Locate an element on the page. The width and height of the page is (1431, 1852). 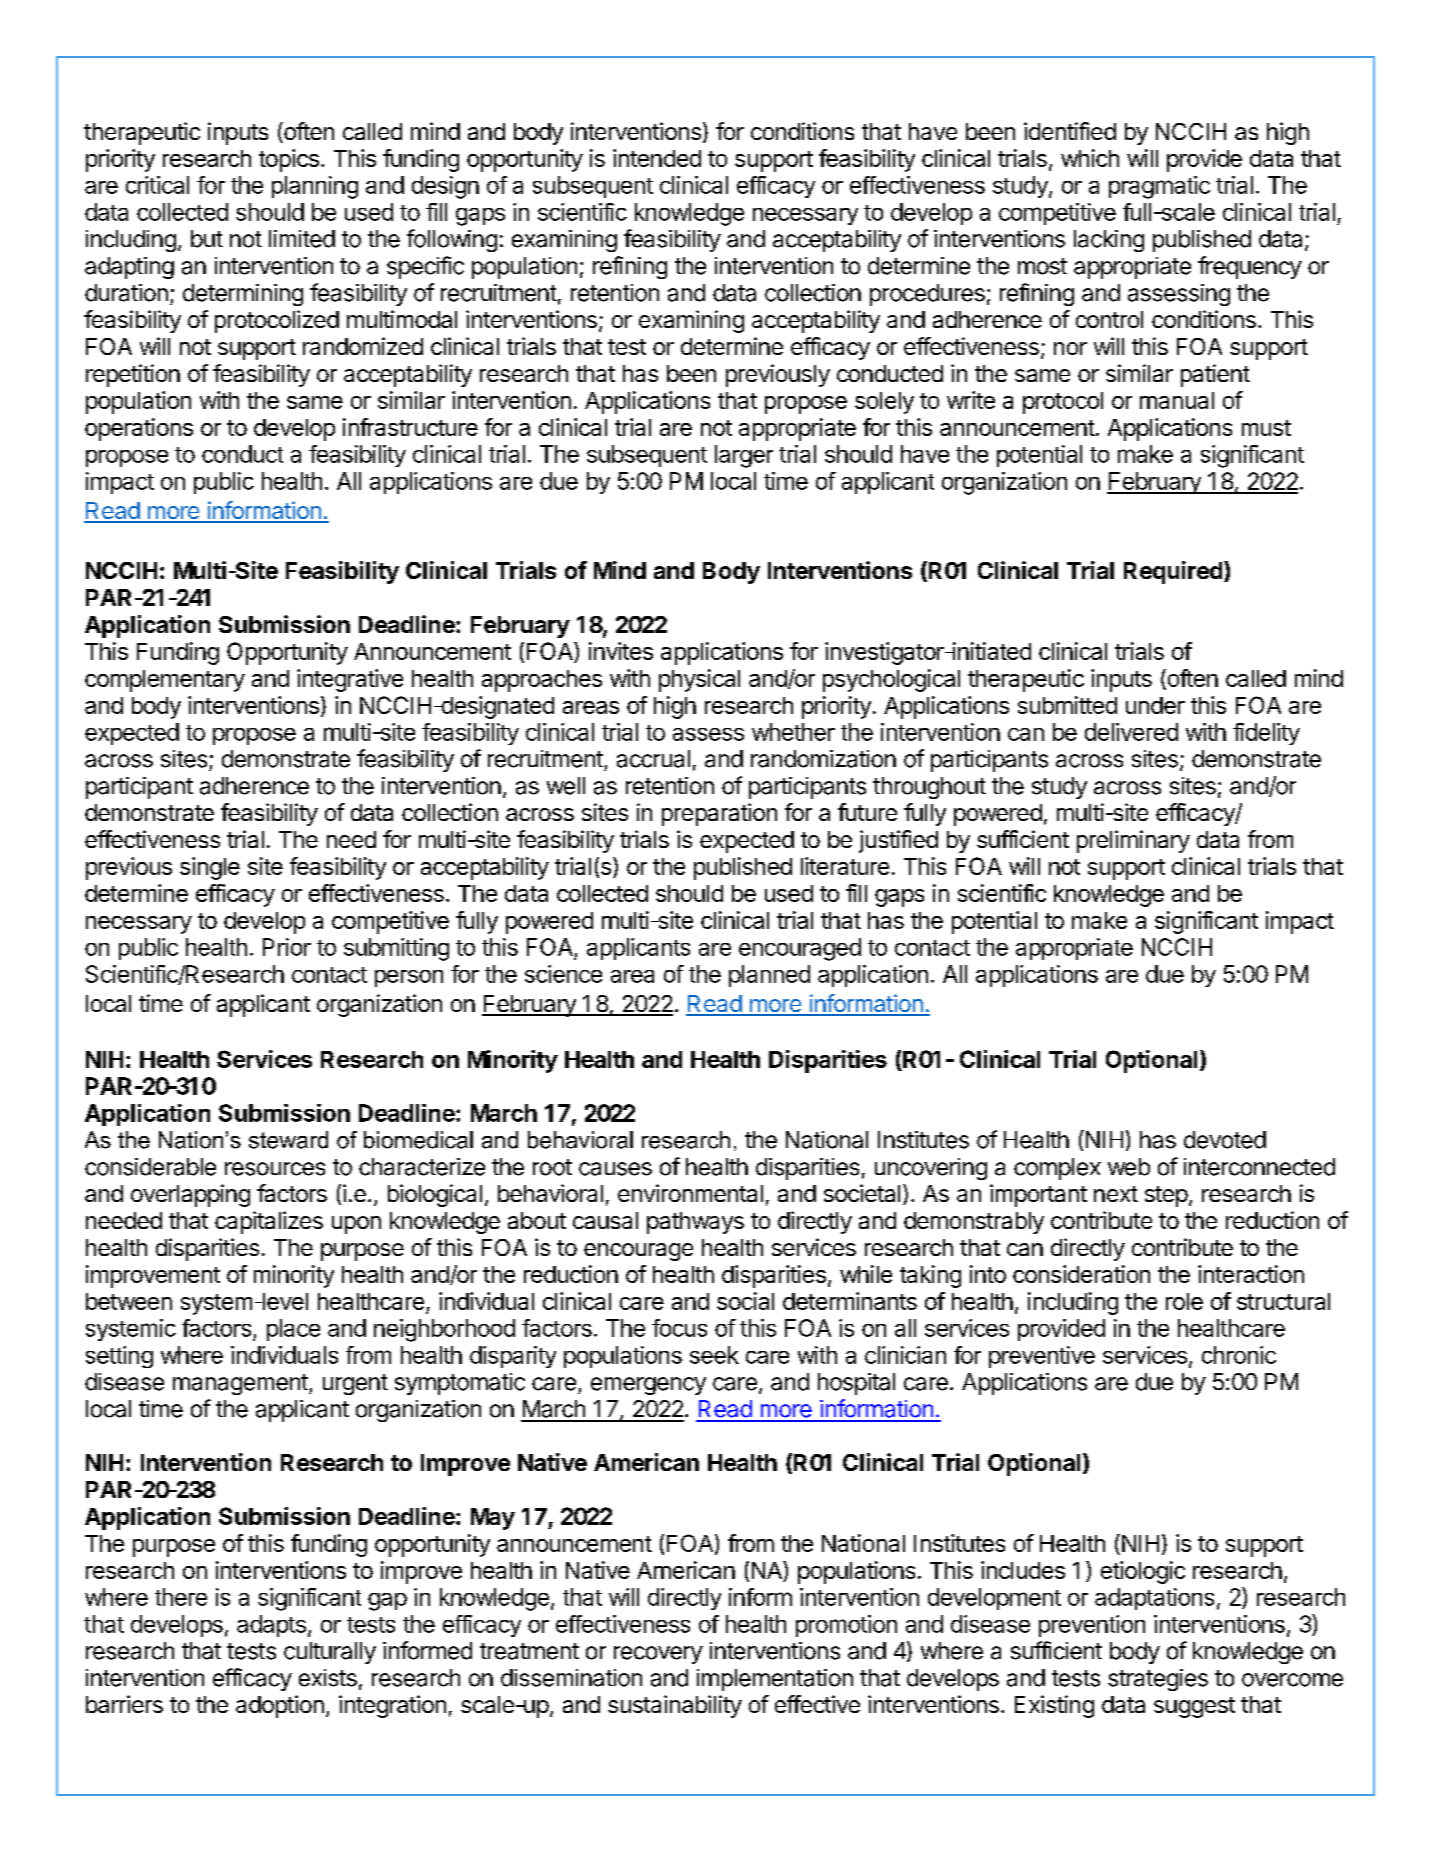
recovery is located at coordinates (658, 1655).
